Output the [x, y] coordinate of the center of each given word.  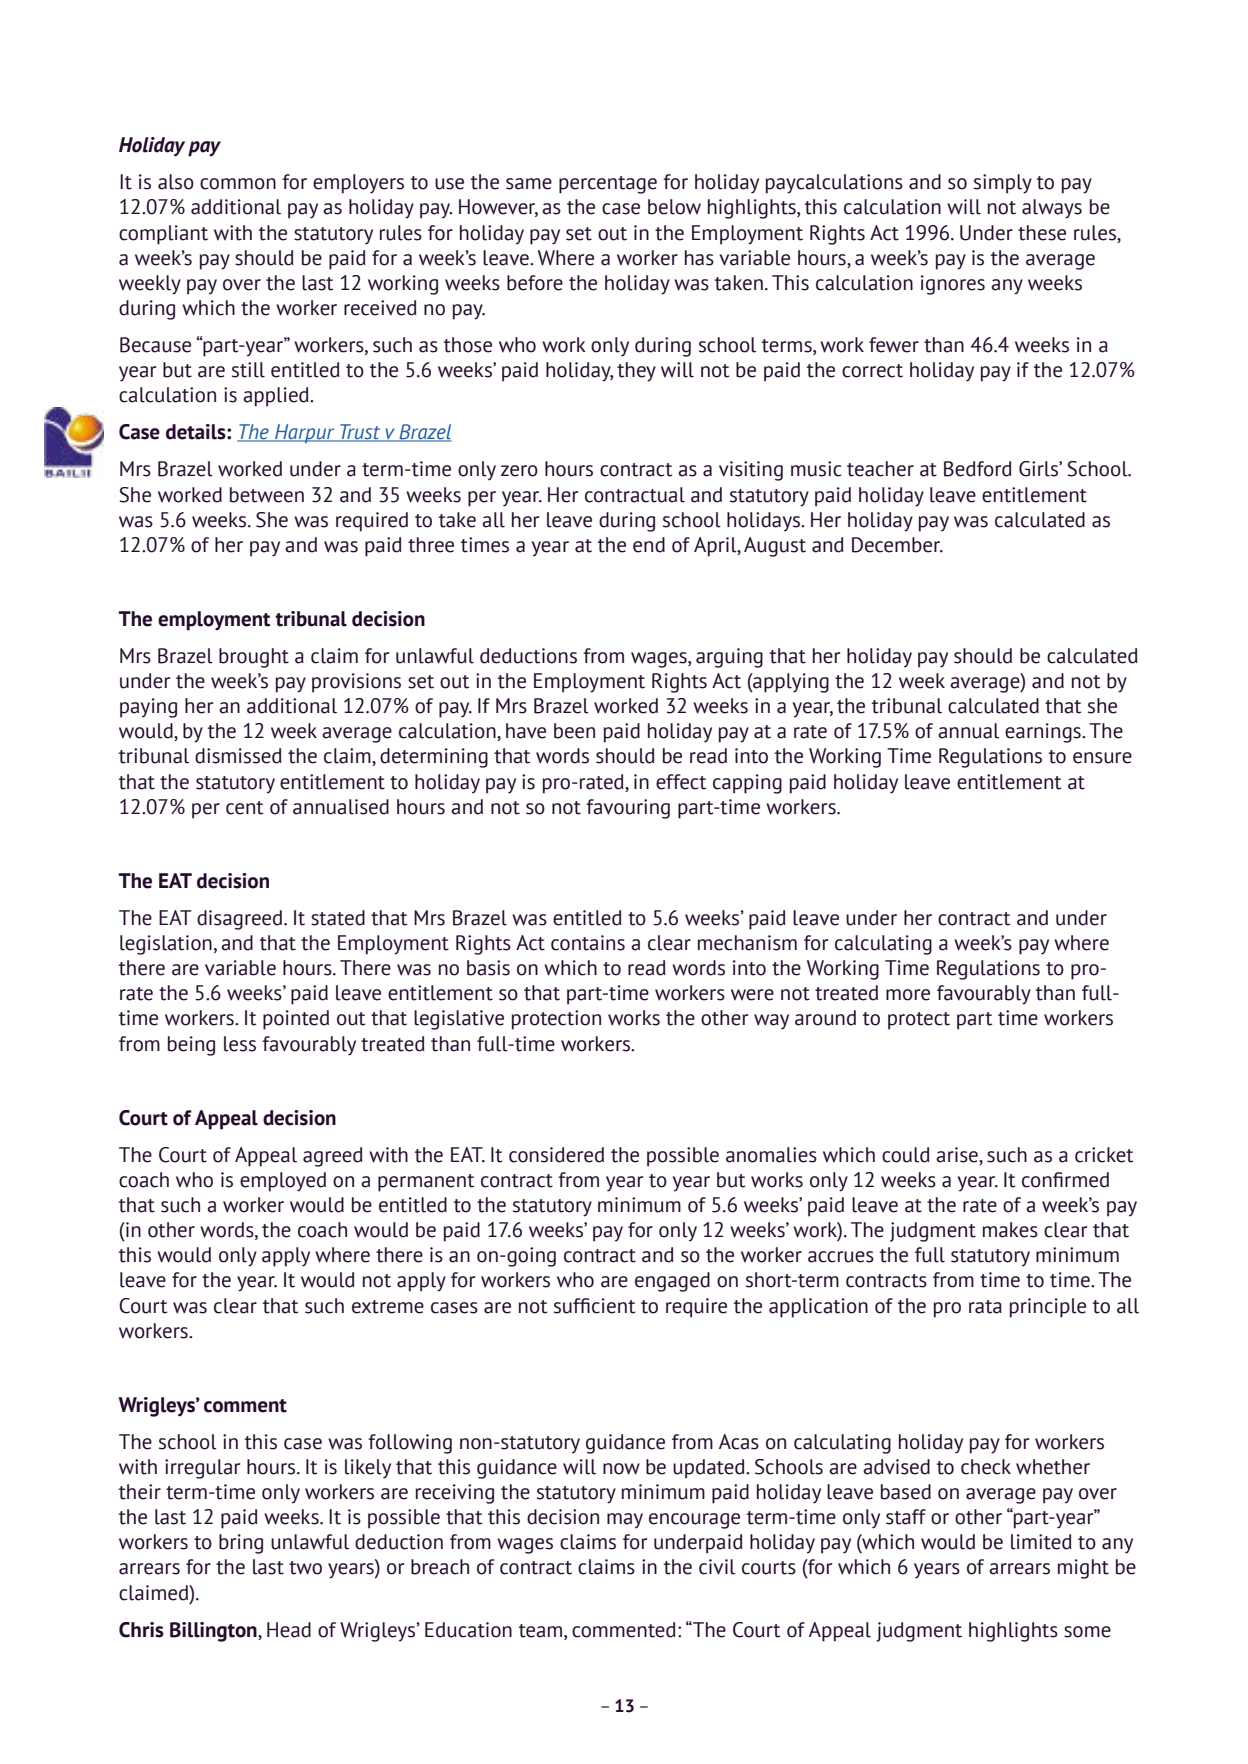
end [649, 545]
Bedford [978, 469]
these [1042, 233]
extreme [388, 1307]
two [305, 1568]
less [240, 1044]
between [267, 495]
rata [985, 1307]
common [238, 184]
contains [588, 943]
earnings [1044, 733]
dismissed [238, 756]
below [674, 207]
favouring [628, 809]
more [908, 995]
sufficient [594, 1306]
